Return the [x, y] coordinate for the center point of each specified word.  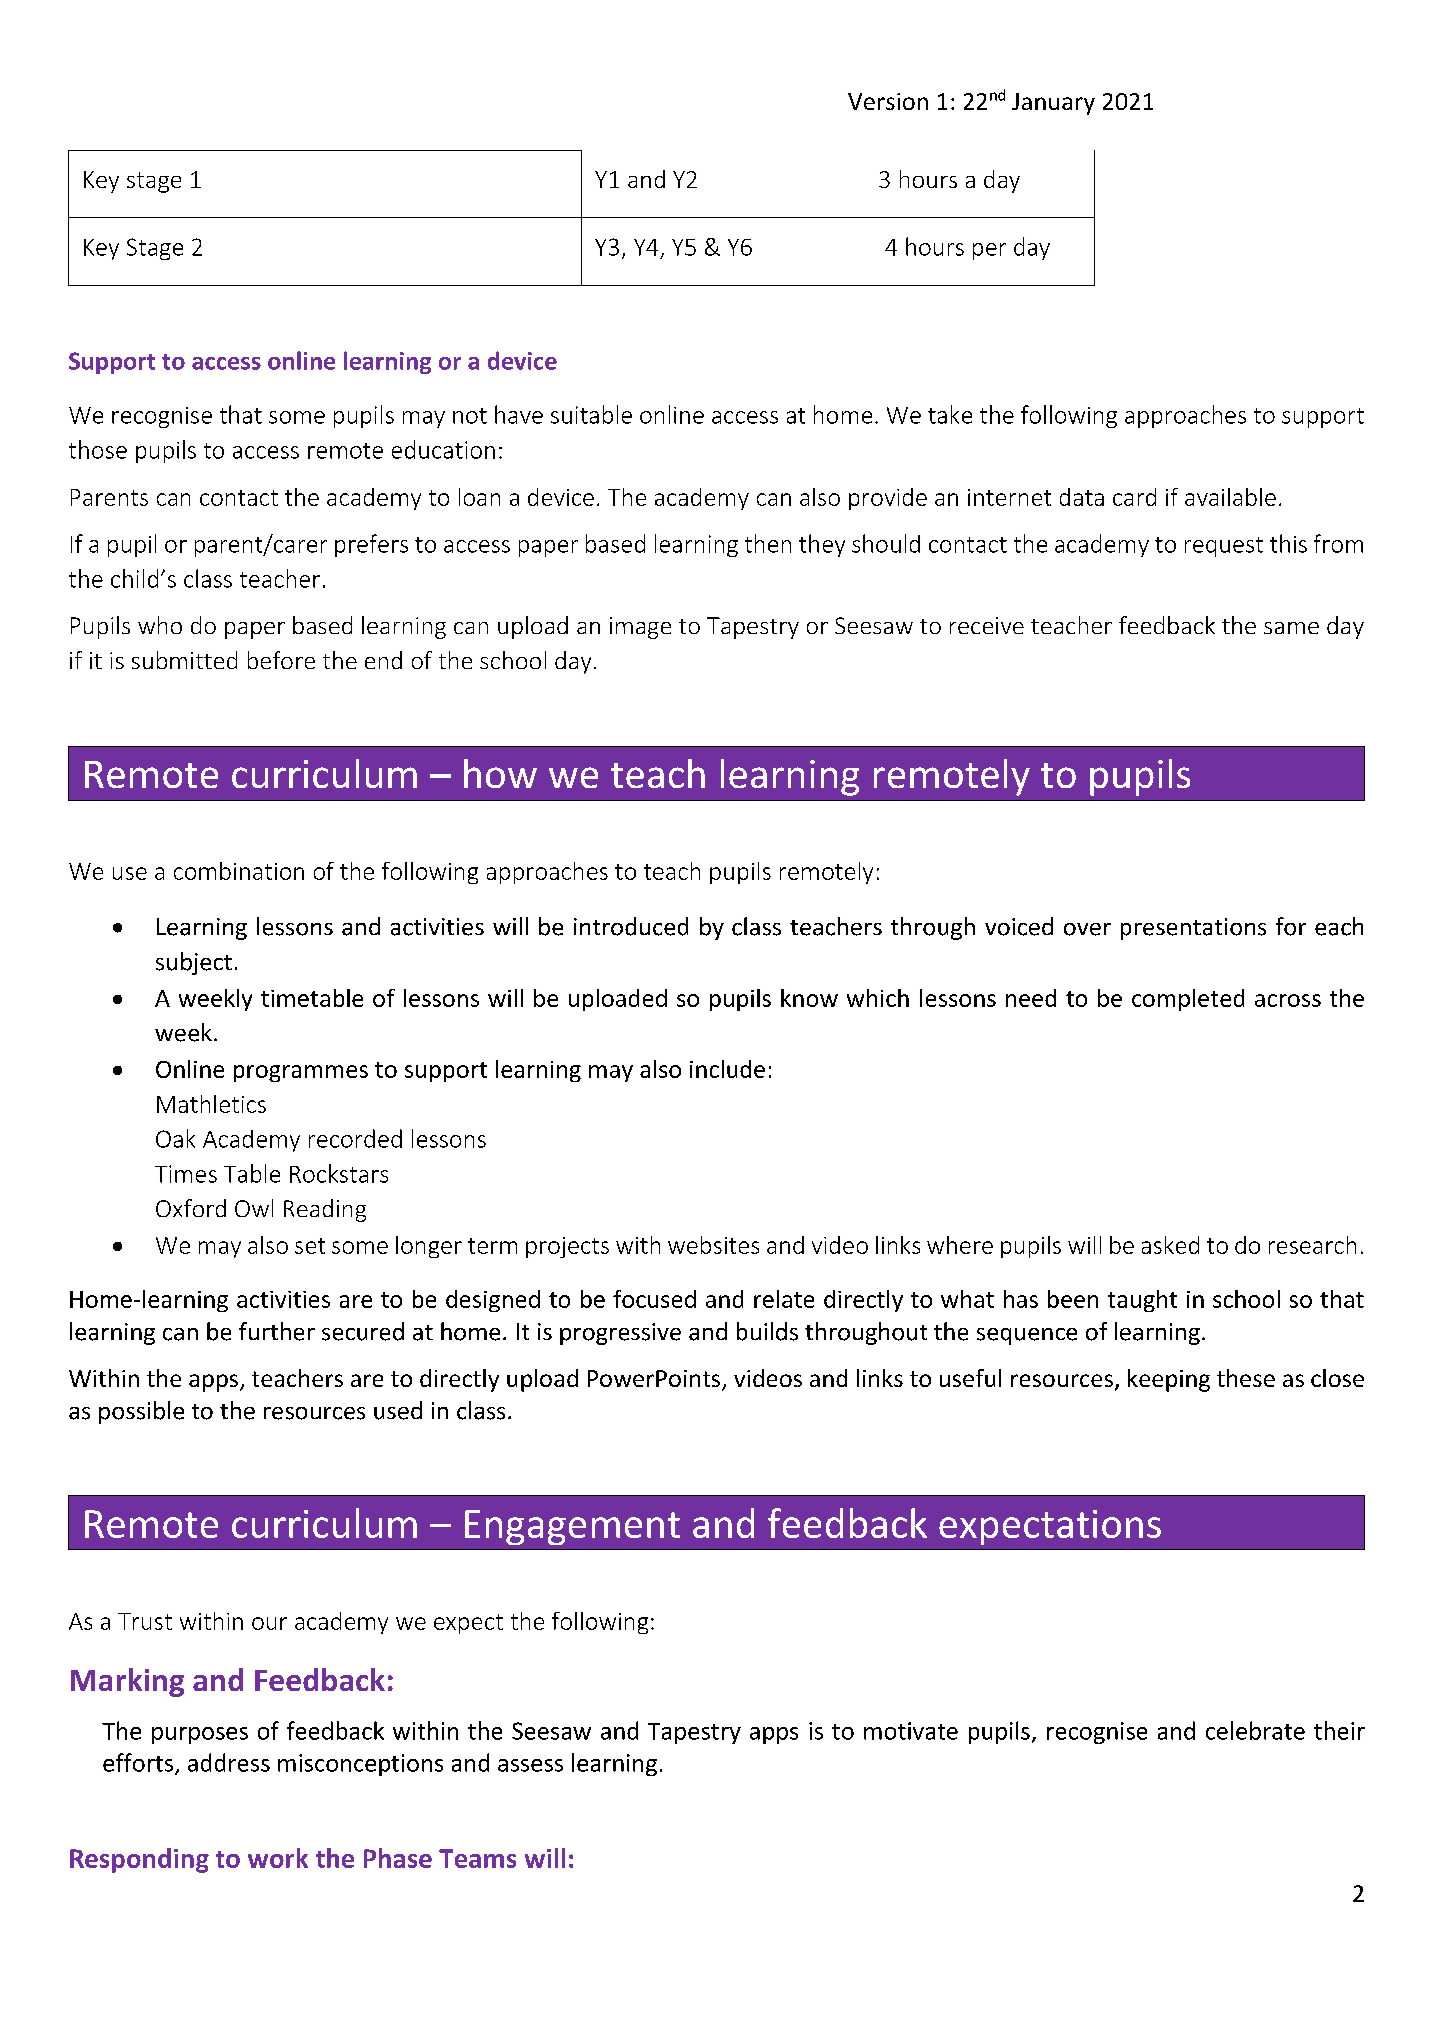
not [470, 416]
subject [194, 963]
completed [1188, 1000]
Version [888, 101]
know [809, 998]
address [229, 1762]
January [1053, 104]
